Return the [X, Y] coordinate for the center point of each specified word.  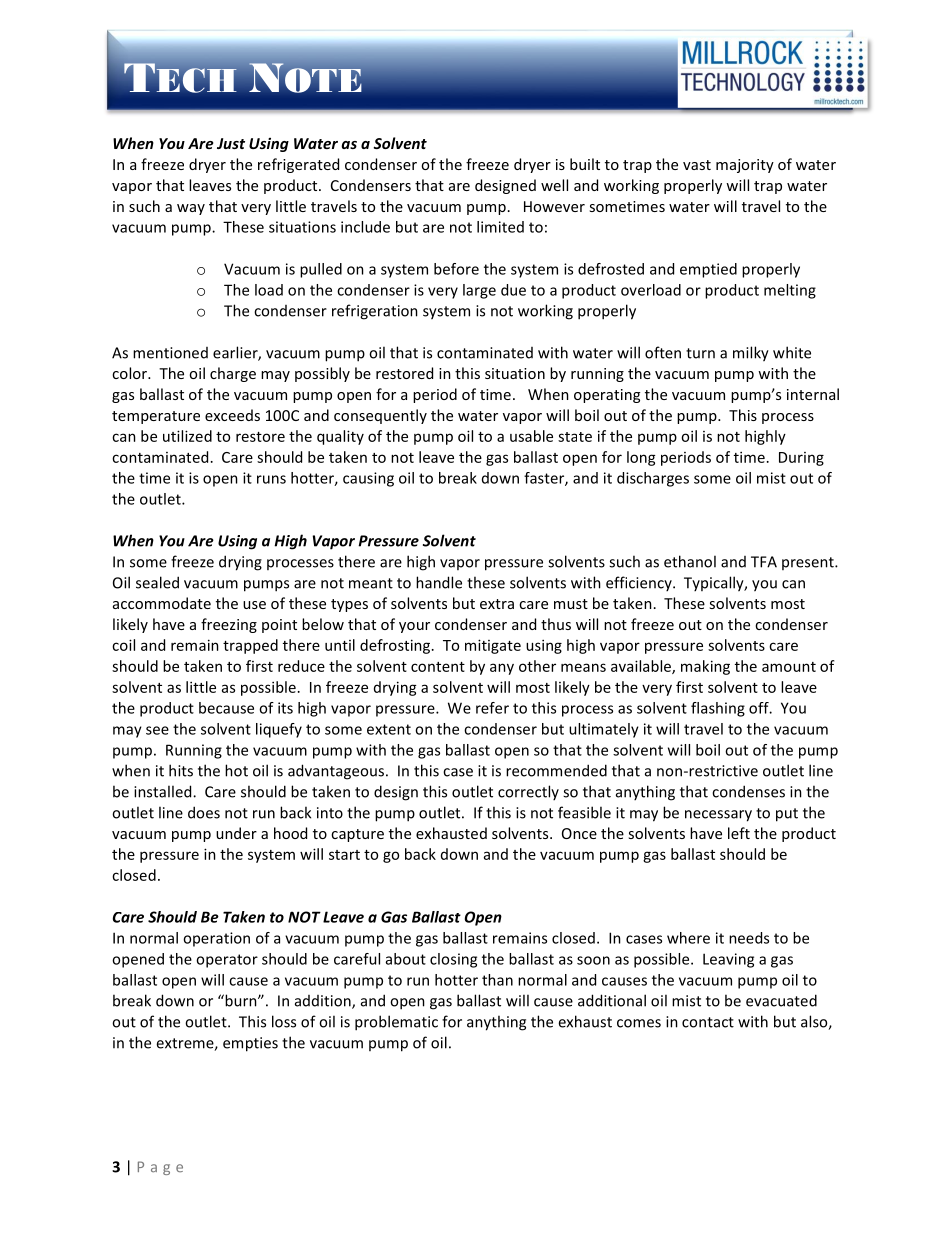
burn [241, 1000]
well [554, 185]
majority [745, 166]
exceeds [232, 415]
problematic [396, 1023]
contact [708, 1022]
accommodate [162, 603]
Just [231, 143]
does [204, 812]
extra [497, 604]
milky [751, 354]
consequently [380, 416]
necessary [718, 816]
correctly [528, 792]
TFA [764, 562]
